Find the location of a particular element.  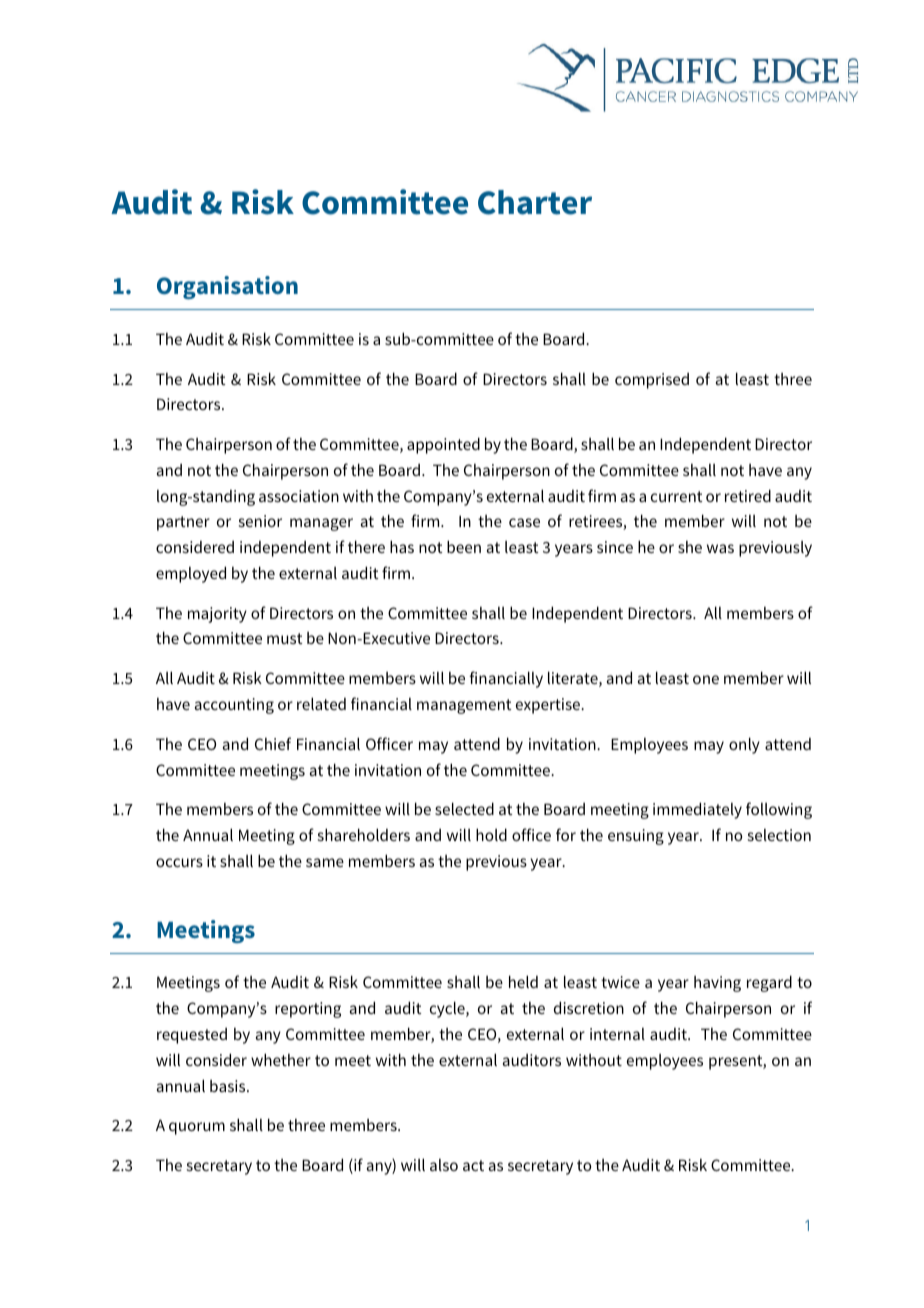

internal is located at coordinates (617, 1034).
